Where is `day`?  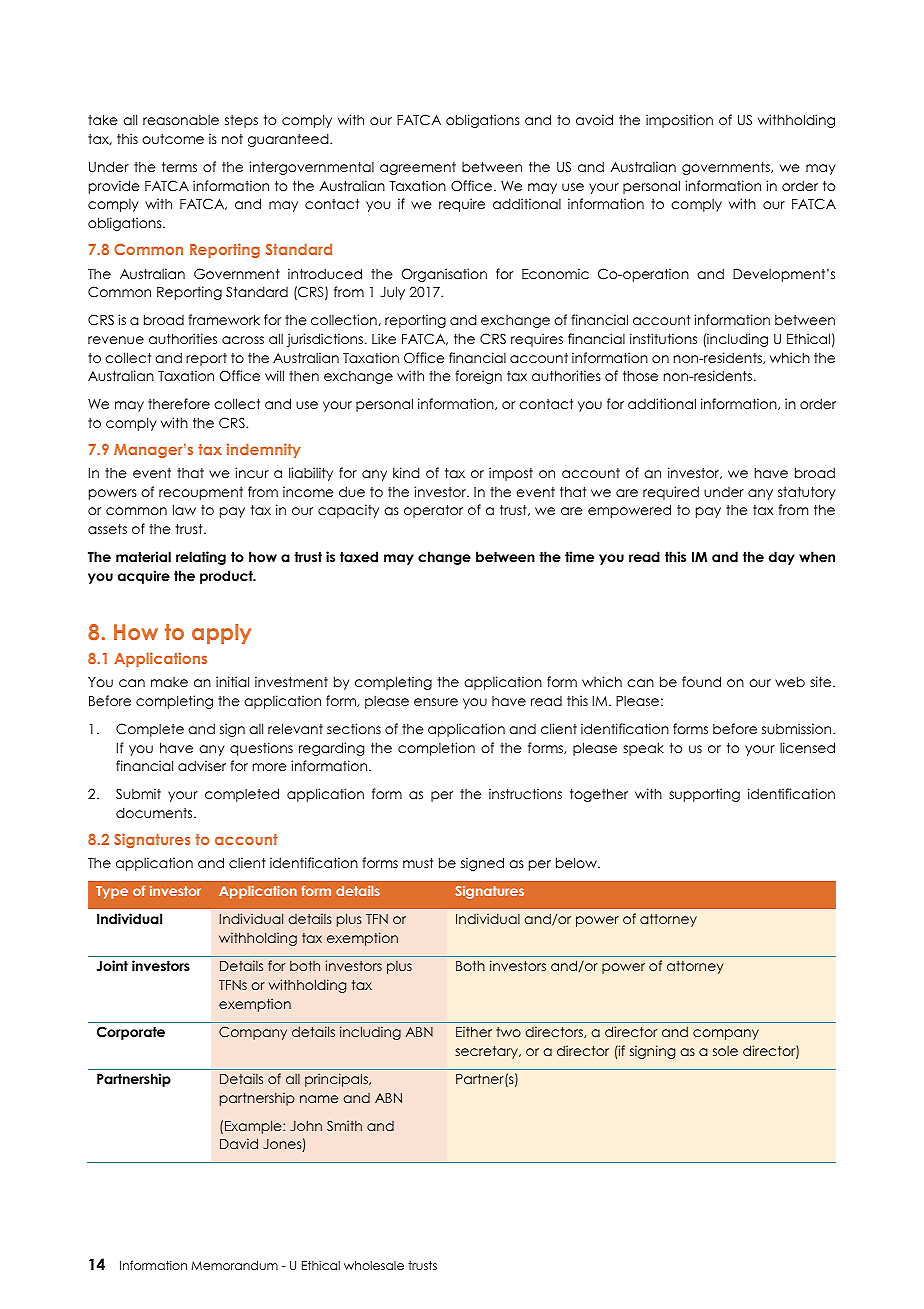
day is located at coordinates (782, 558).
